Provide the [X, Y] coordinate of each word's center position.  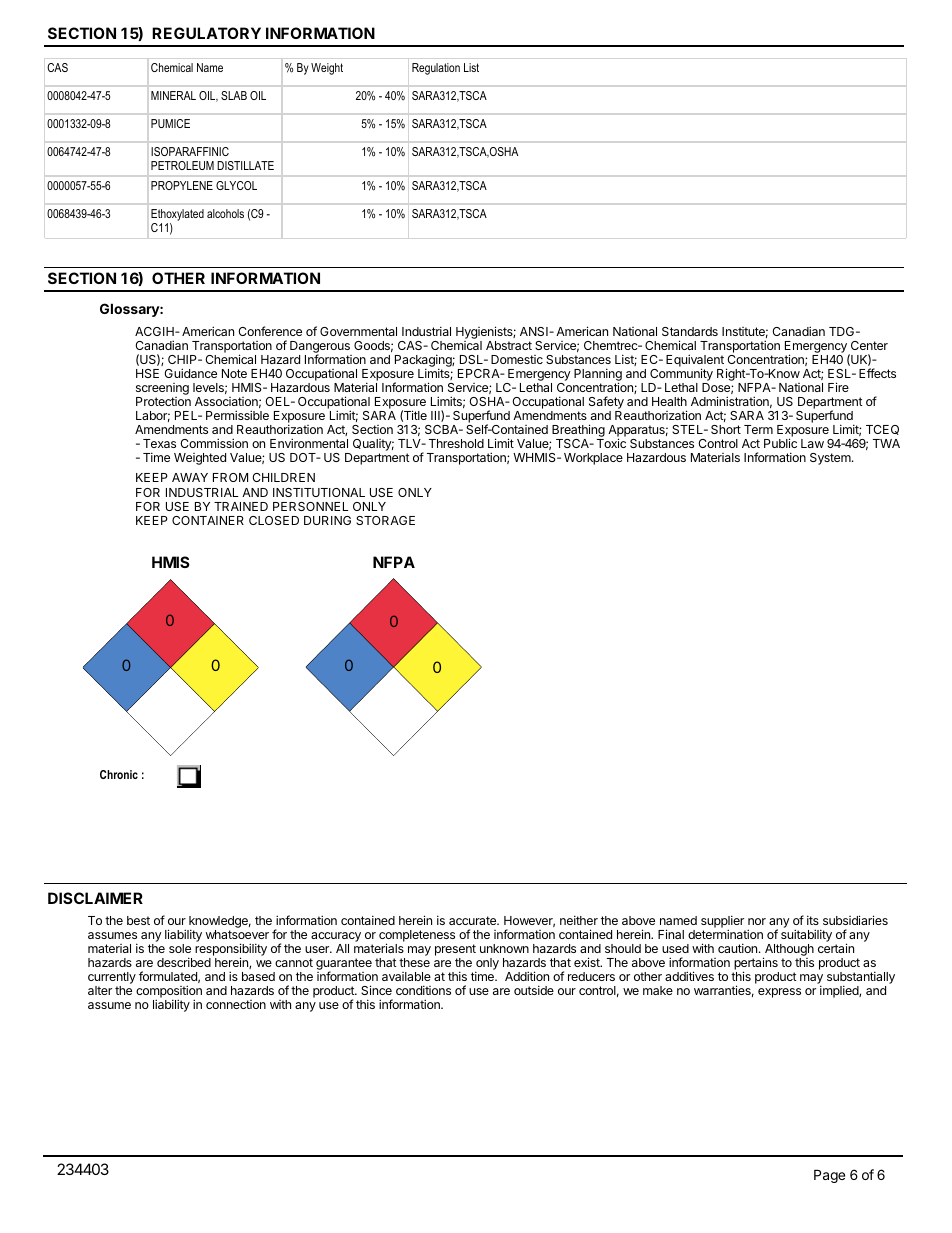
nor [757, 921]
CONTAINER [208, 520]
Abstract [509, 345]
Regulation [436, 69]
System [831, 459]
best [138, 920]
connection [236, 1004]
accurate [473, 920]
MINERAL [173, 95]
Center [869, 345]
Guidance [190, 373]
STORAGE [385, 520]
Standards [690, 331]
